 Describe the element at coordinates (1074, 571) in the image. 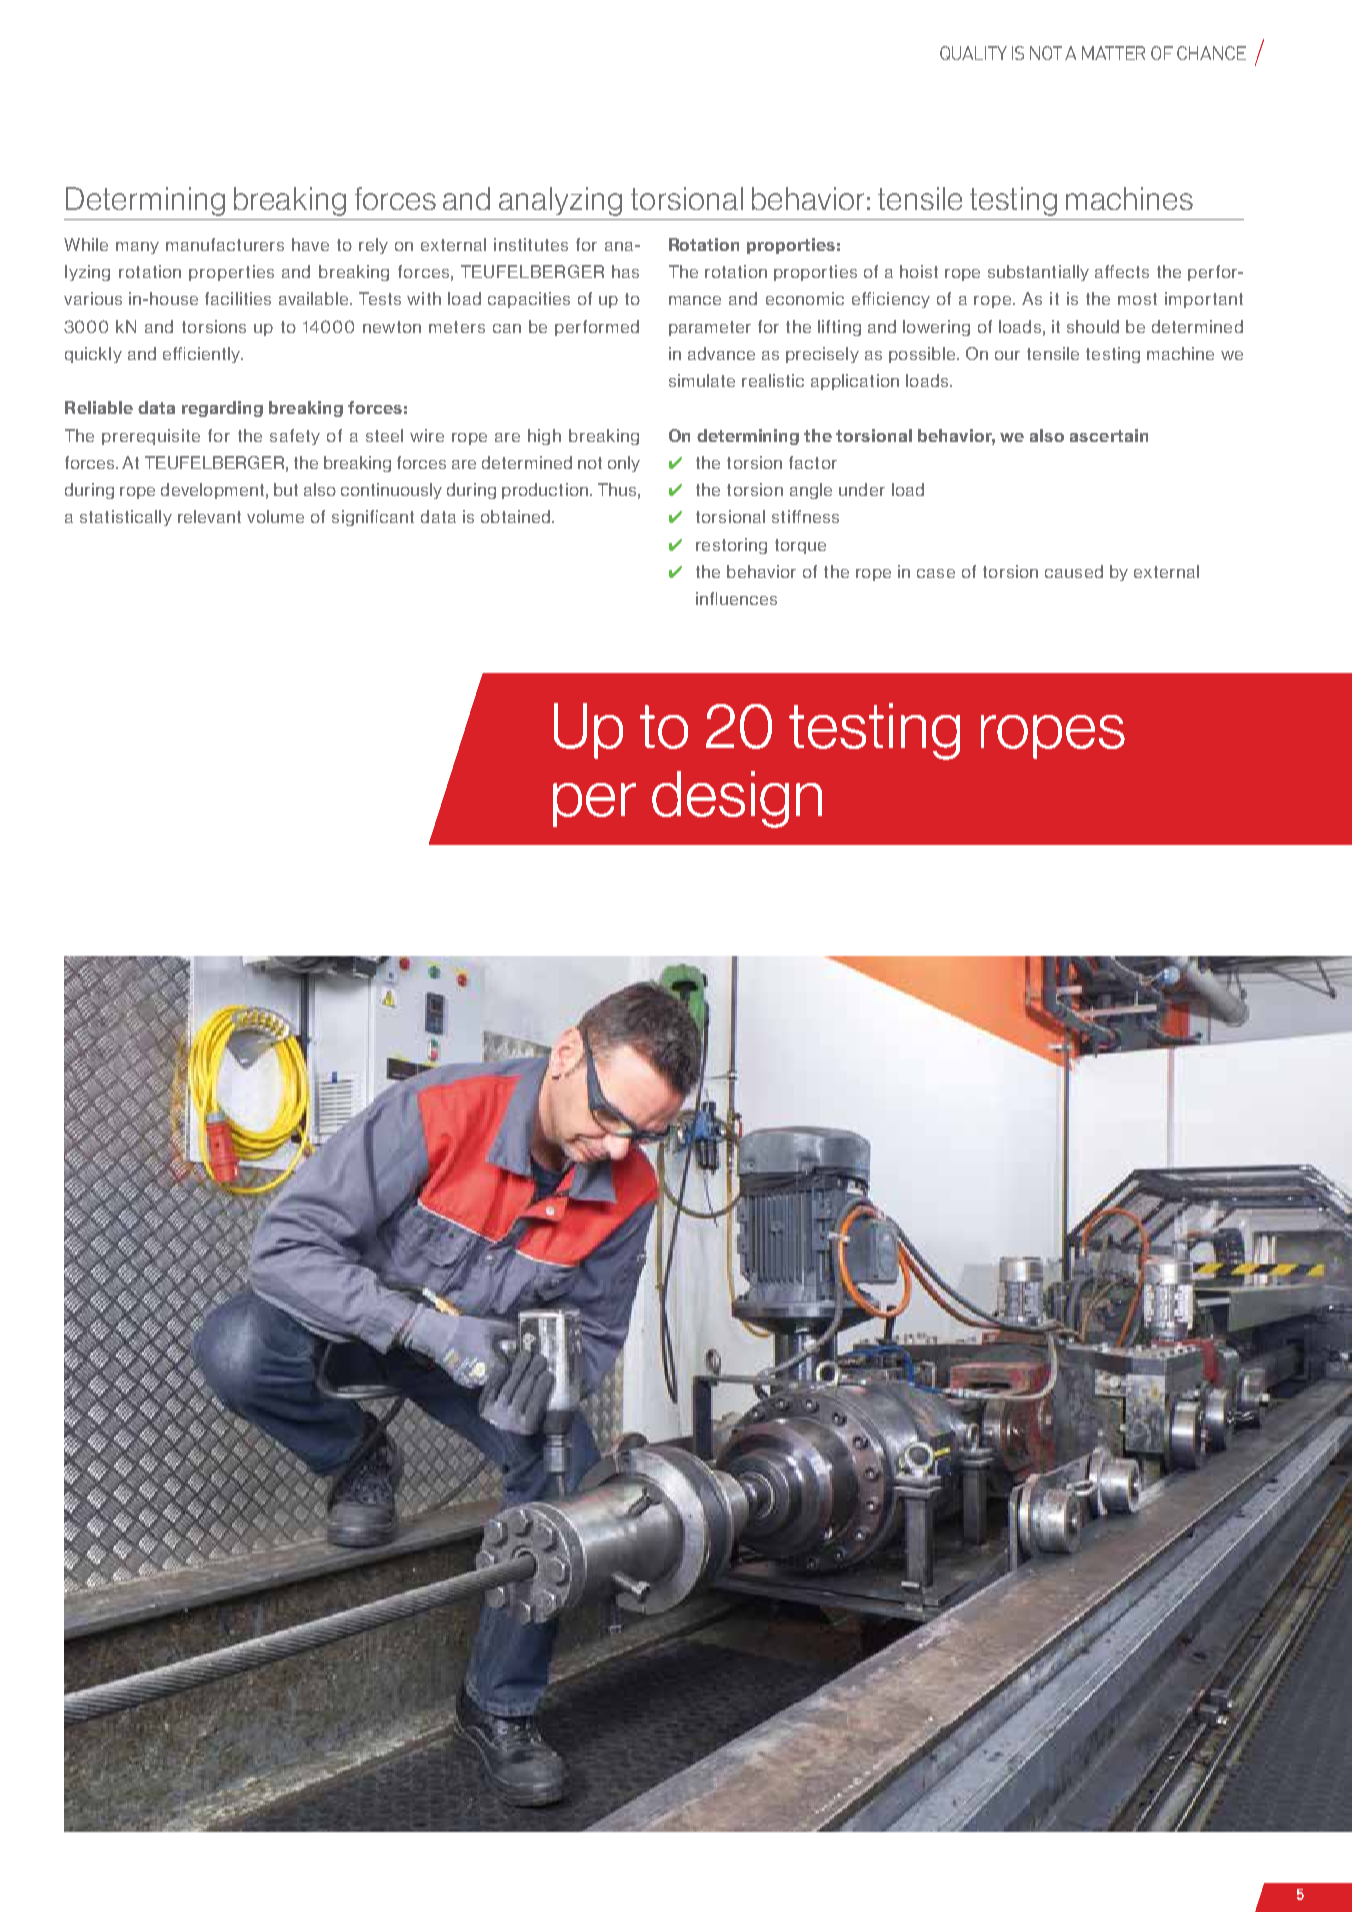

I see `caused` at that location.
